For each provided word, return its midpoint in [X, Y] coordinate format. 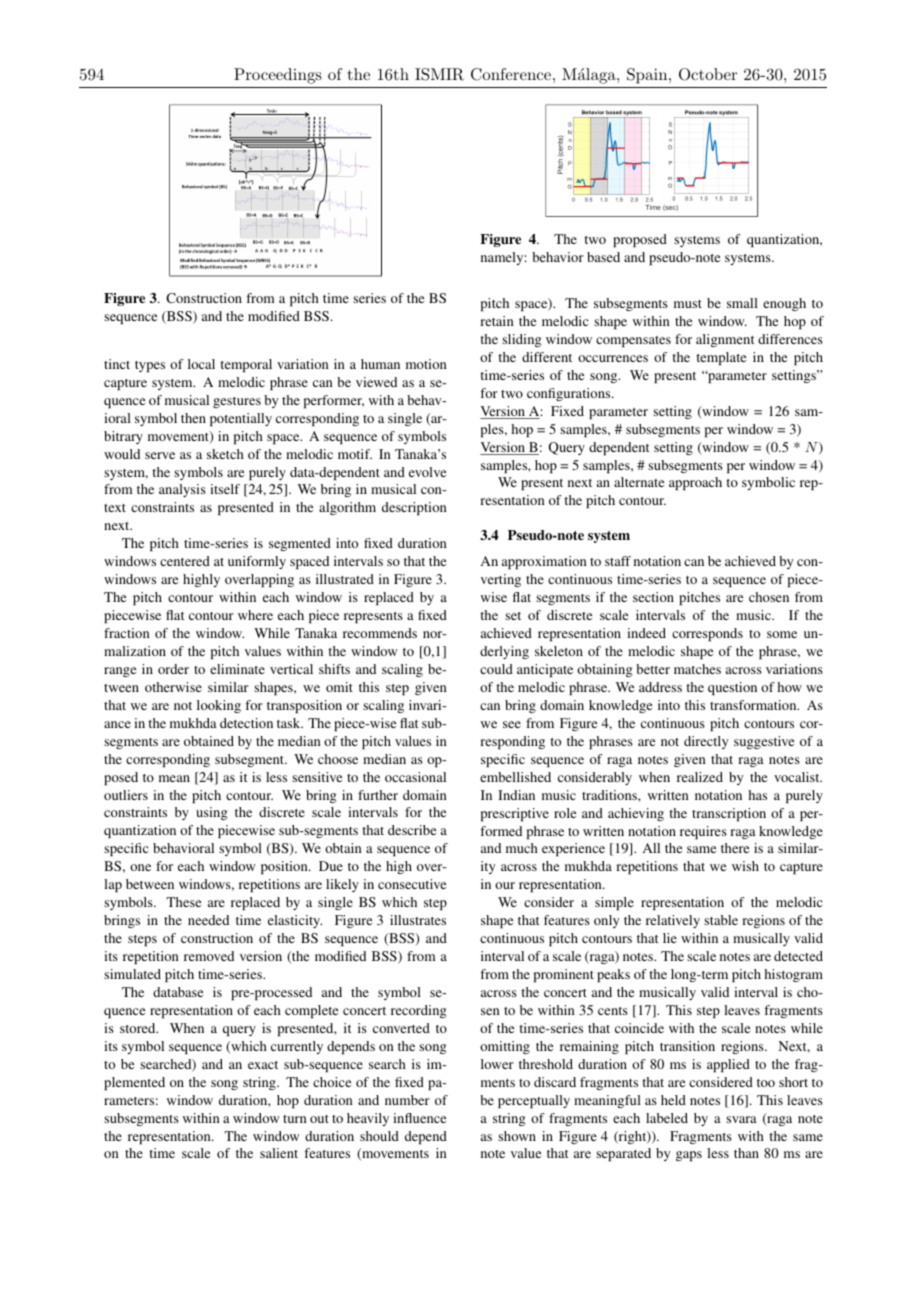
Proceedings [278, 76]
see [512, 724]
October [708, 74]
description [414, 508]
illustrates [418, 920]
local [201, 364]
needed [208, 920]
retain [497, 321]
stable [721, 920]
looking [219, 706]
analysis [182, 490]
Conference [511, 74]
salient [279, 1153]
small [742, 303]
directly [706, 742]
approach [695, 483]
